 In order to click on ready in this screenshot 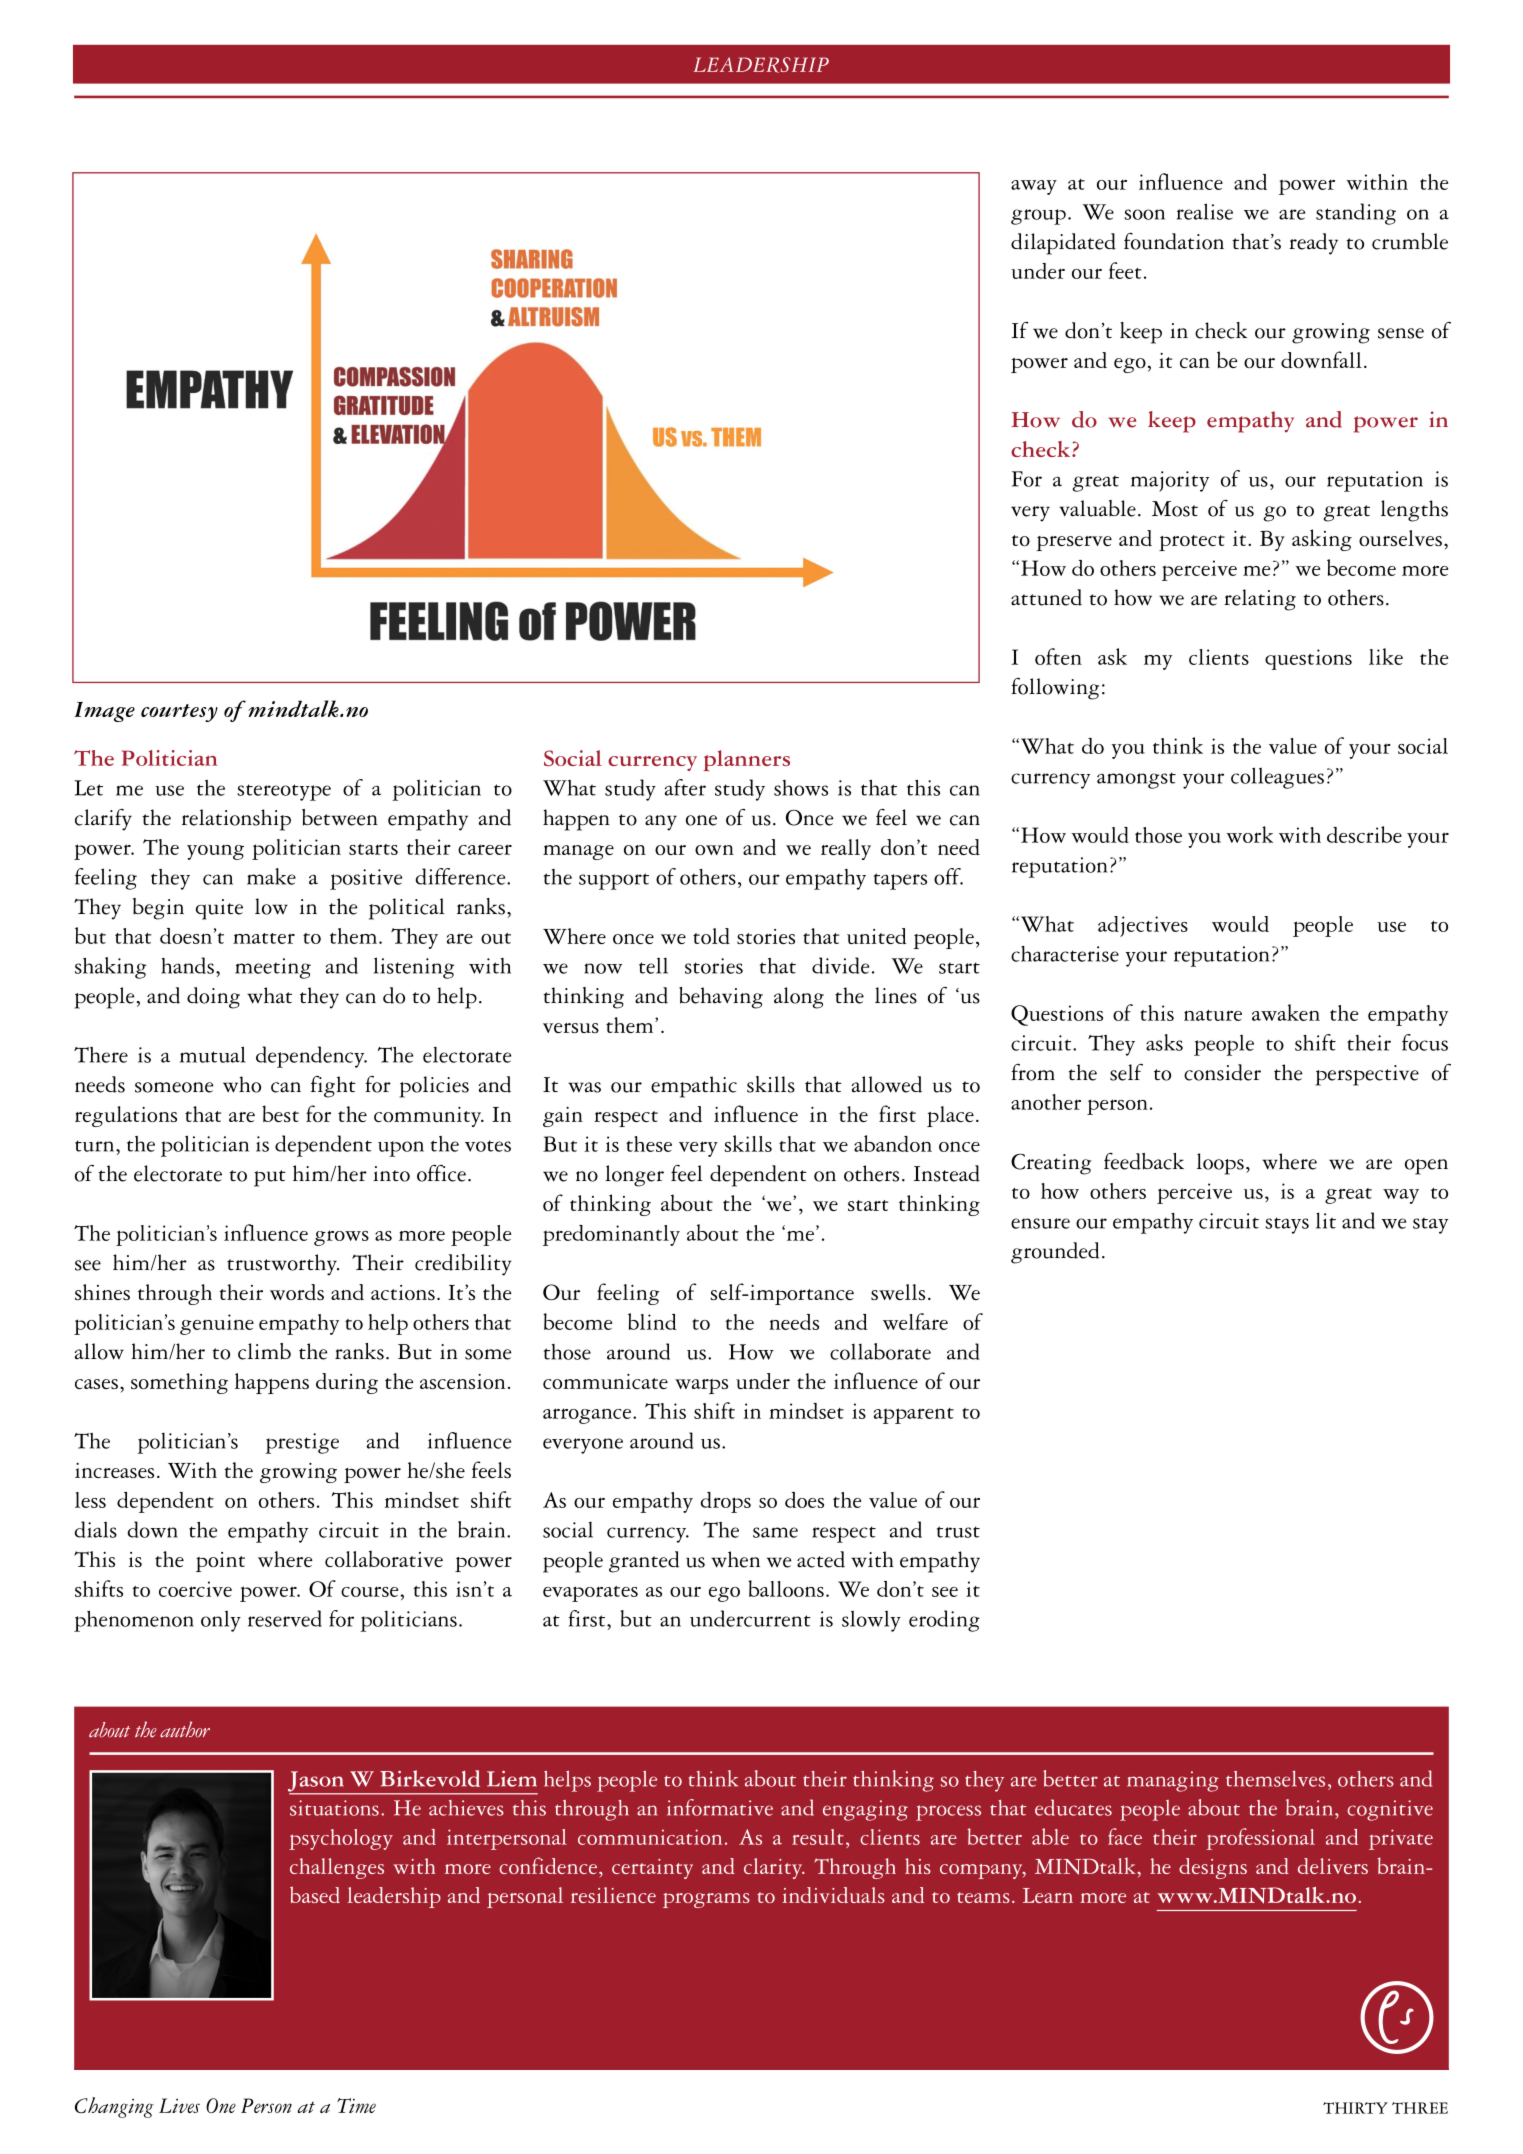, I will do `click(1313, 244)`.
